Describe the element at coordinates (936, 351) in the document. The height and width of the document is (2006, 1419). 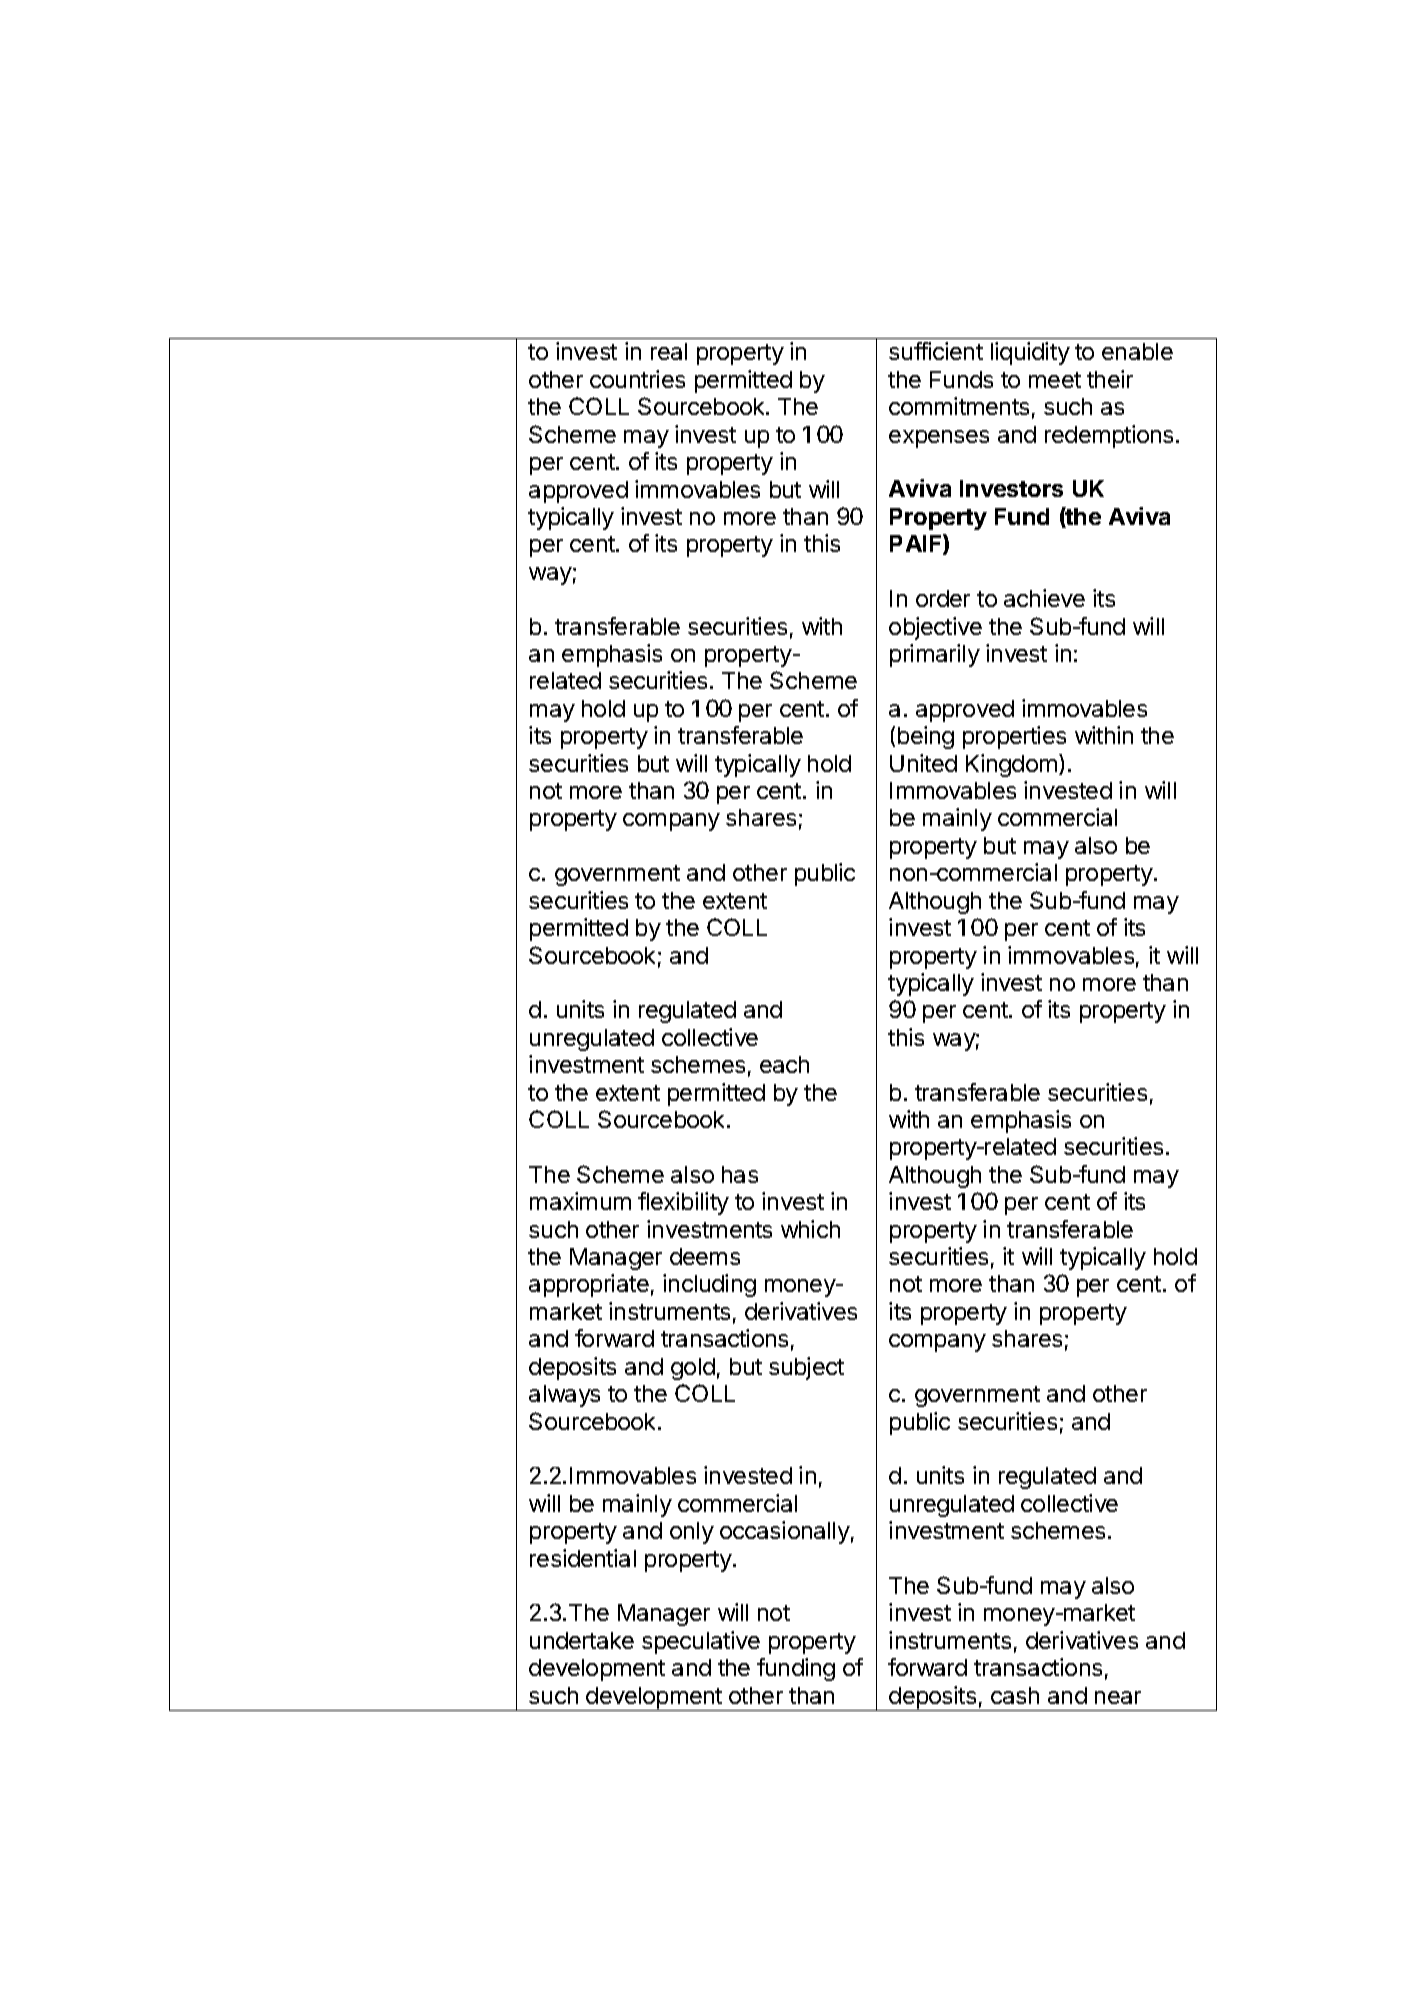
I see `sufficient` at that location.
